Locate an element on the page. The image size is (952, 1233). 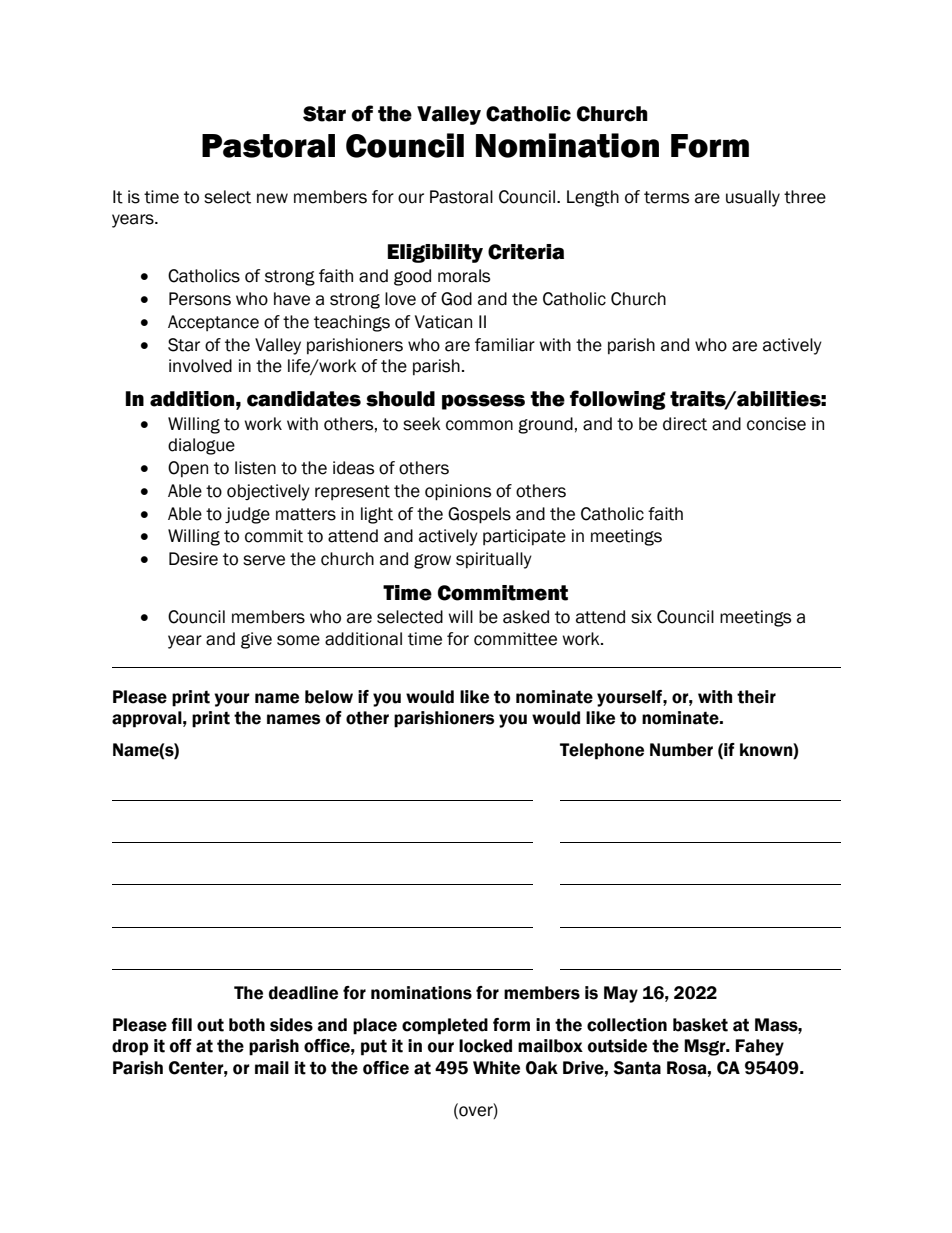
Telephone is located at coordinates (602, 751).
